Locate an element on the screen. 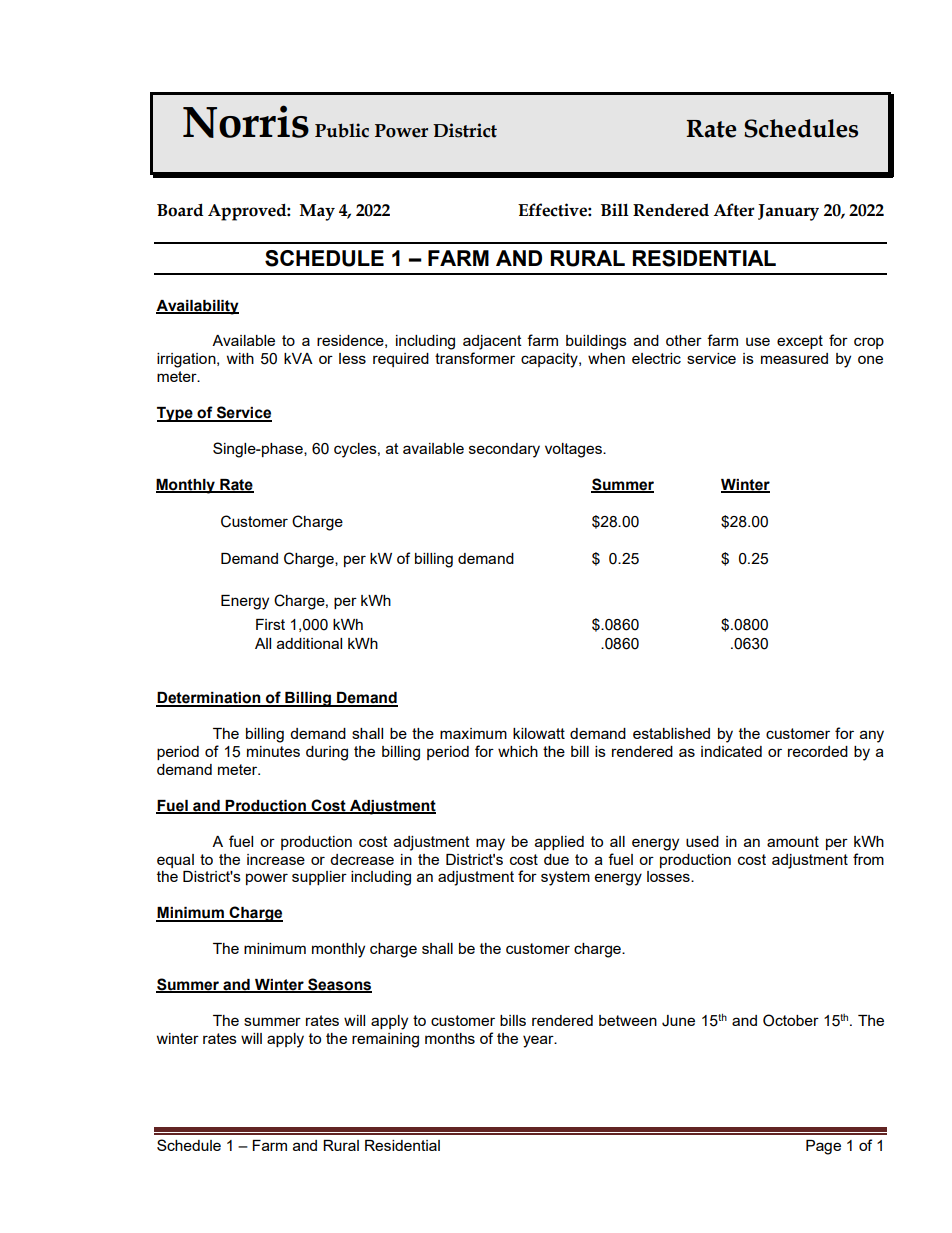 The width and height of the screenshot is (952, 1233). First is located at coordinates (270, 624).
